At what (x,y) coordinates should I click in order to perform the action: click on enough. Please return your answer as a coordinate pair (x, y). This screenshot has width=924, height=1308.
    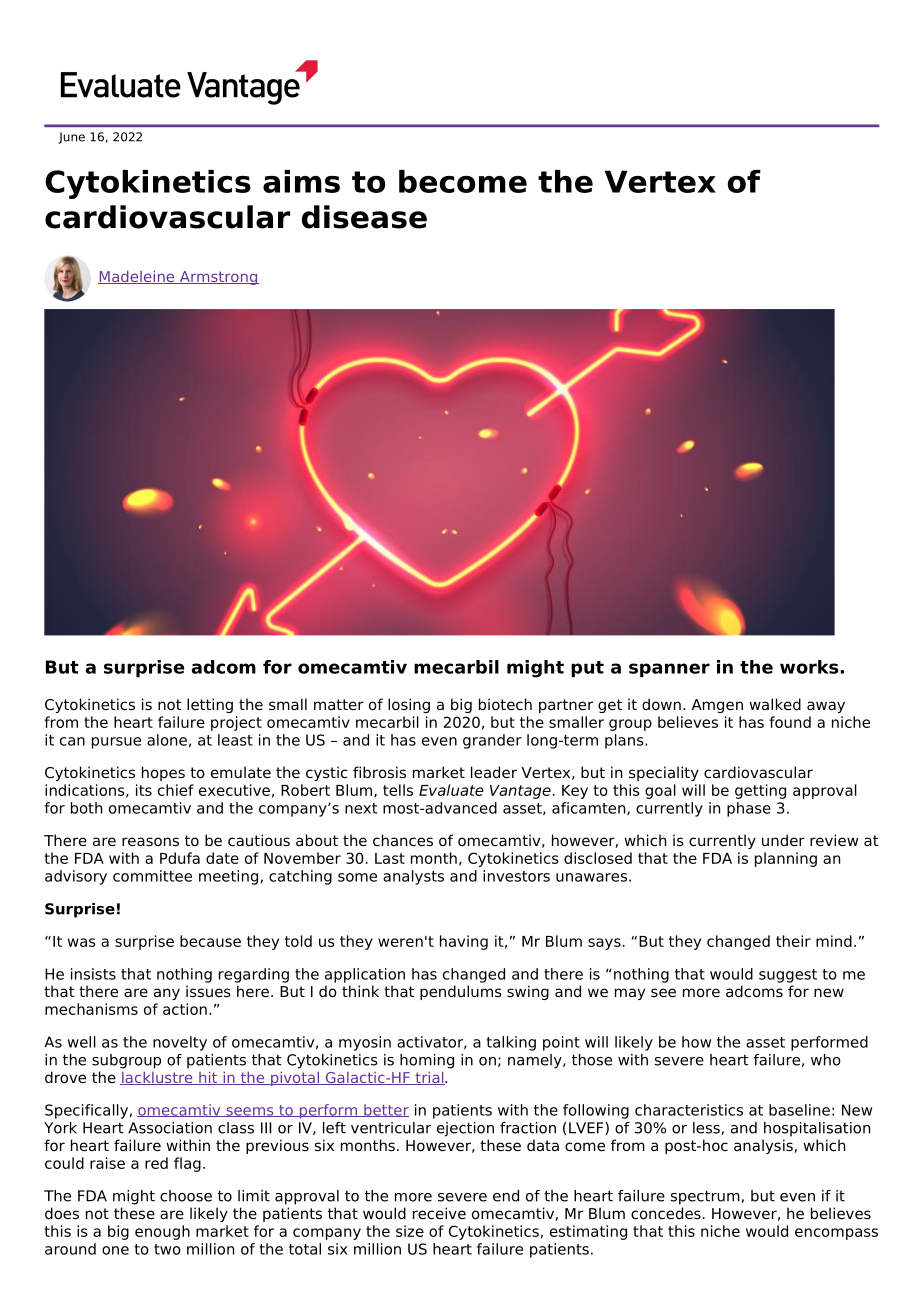
    Looking at the image, I should click on (162, 1232).
